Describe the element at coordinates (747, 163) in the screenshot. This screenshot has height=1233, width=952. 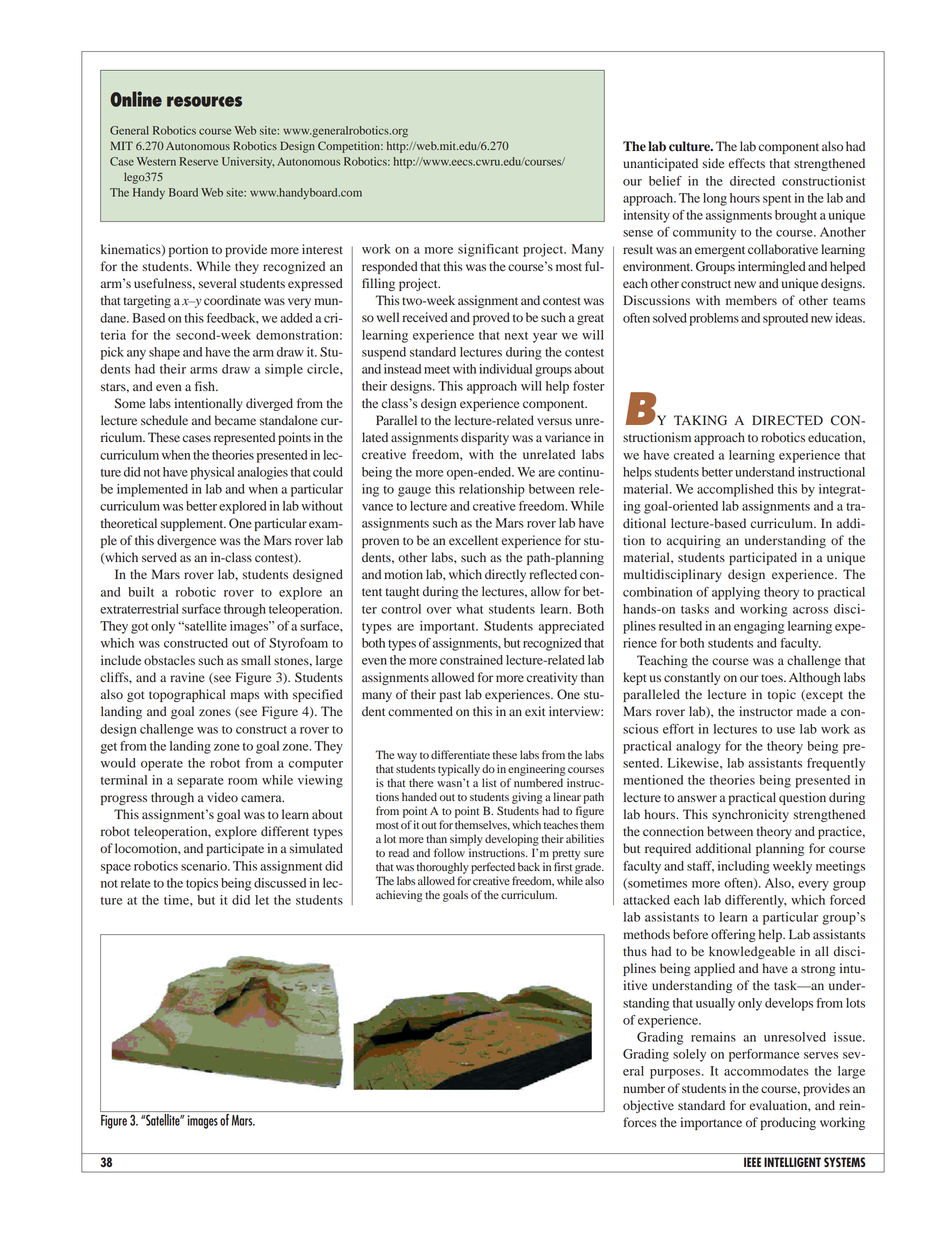
I see `effects` at that location.
